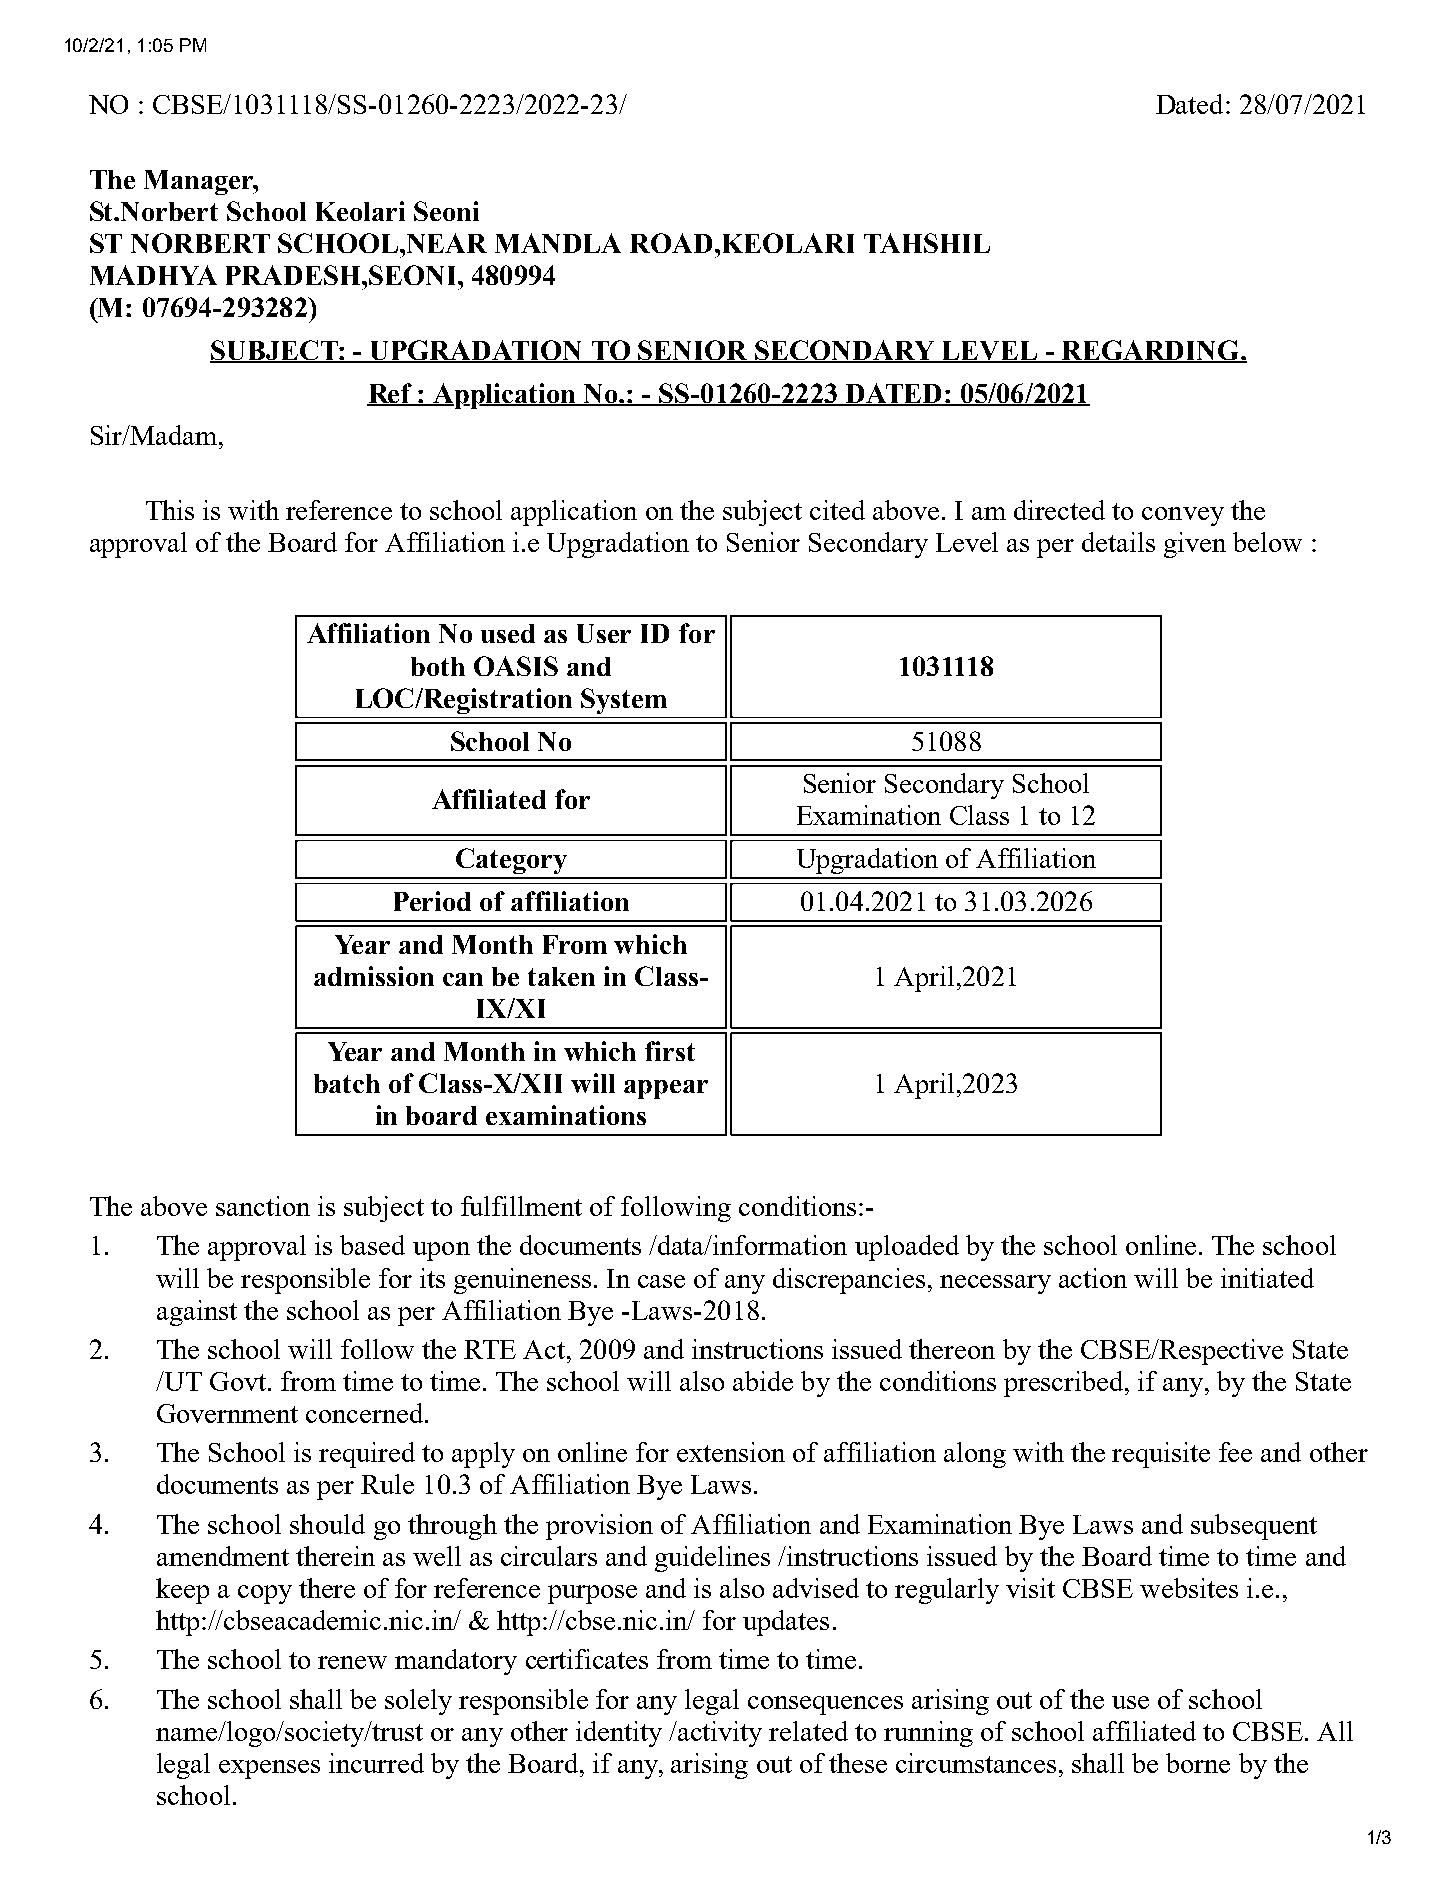 The height and width of the screenshot is (1884, 1455). I want to click on case, so click(661, 1281).
